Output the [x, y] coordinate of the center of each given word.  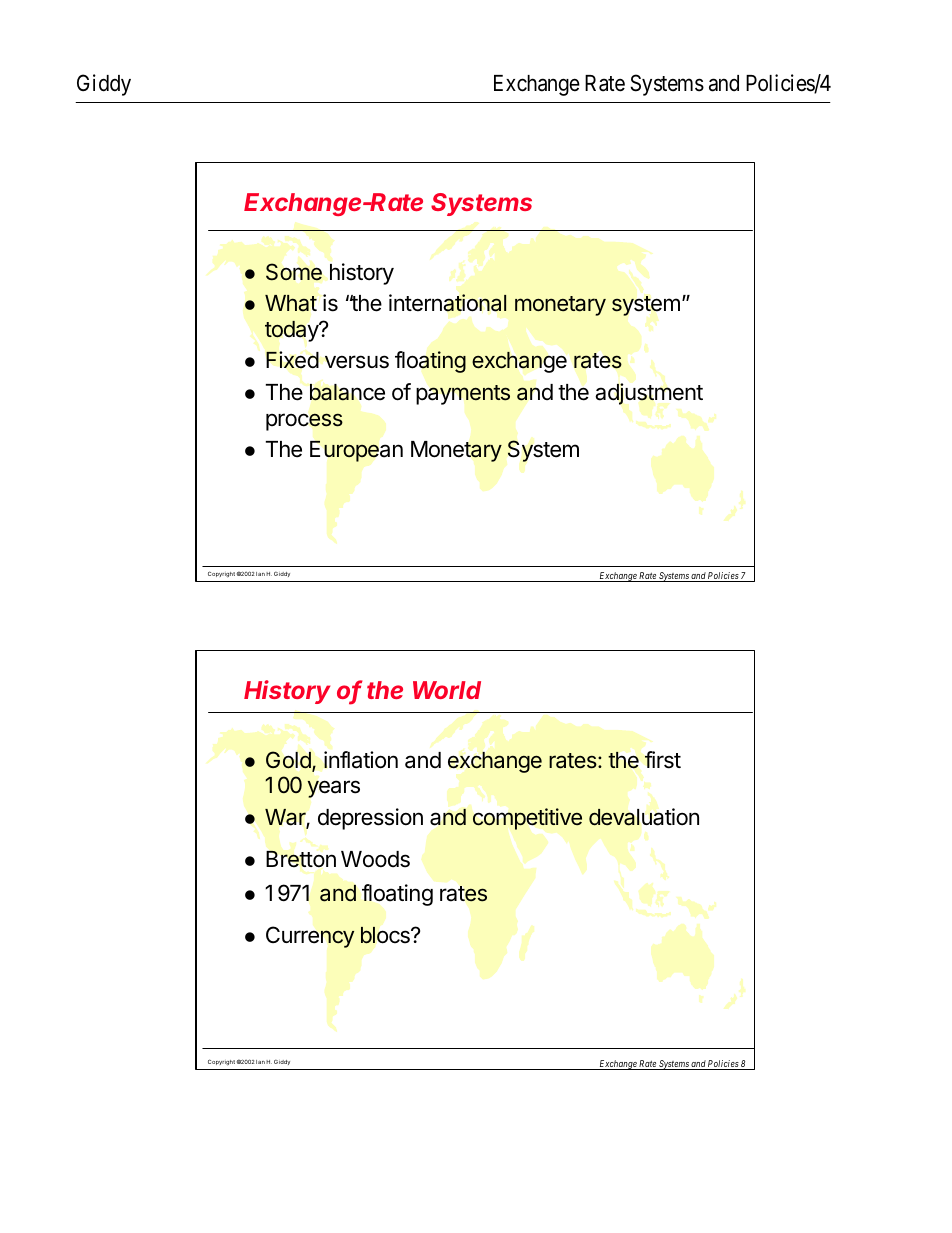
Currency [310, 937]
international [448, 303]
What [291, 303]
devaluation [644, 817]
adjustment [649, 394]
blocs [386, 935]
